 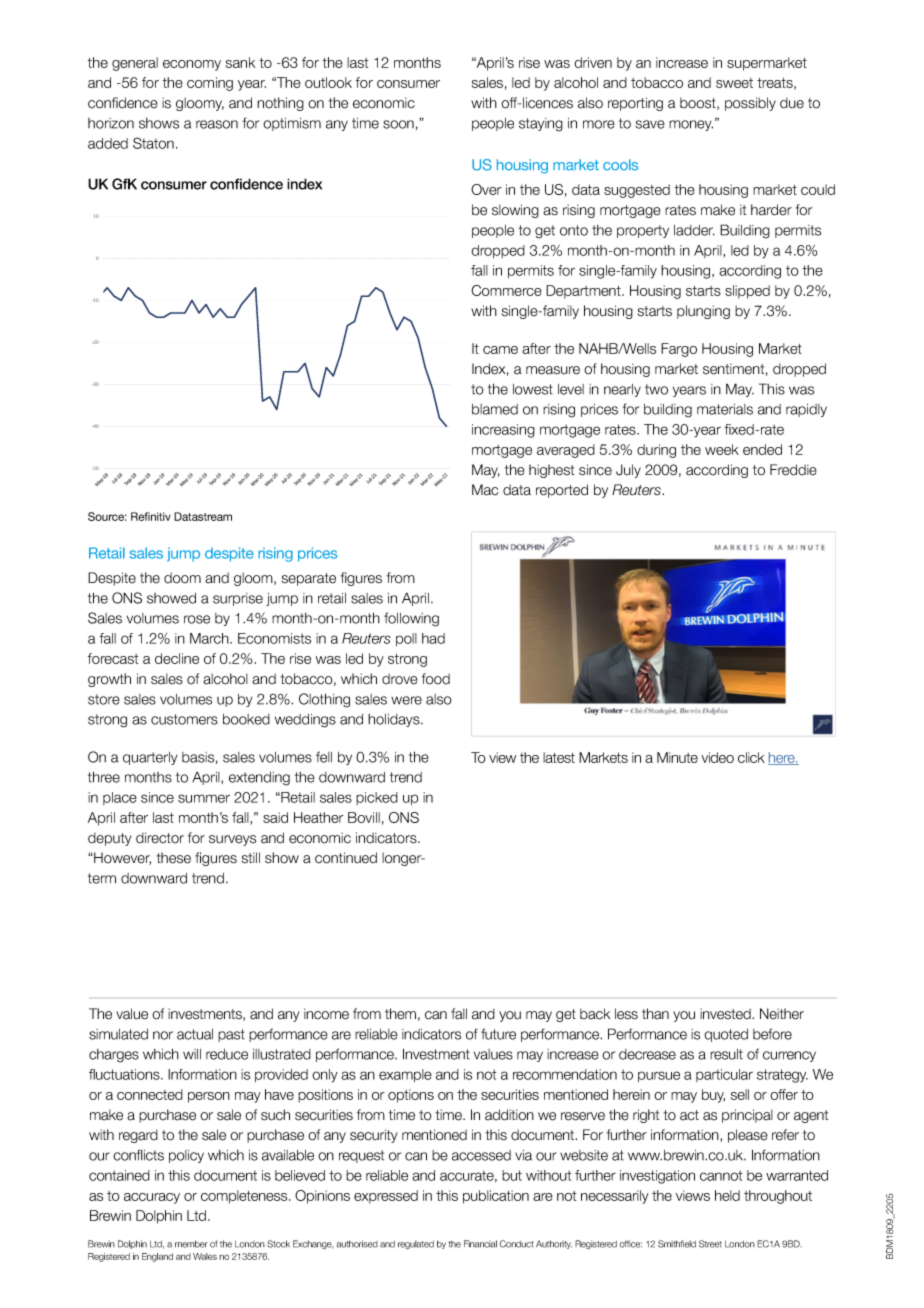 I want to click on these, so click(x=173, y=858).
